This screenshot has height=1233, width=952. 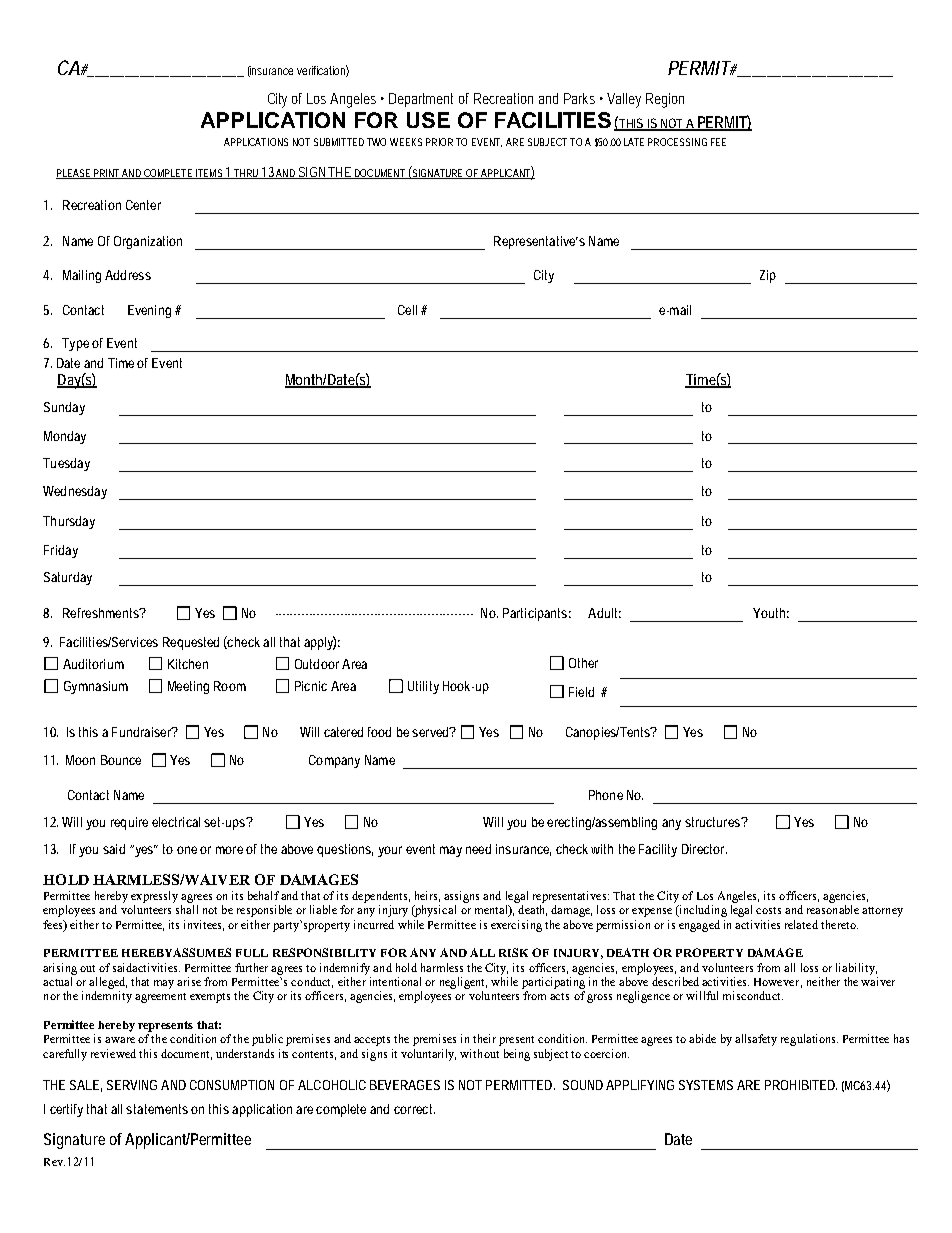 What do you see at coordinates (102, 613) in the screenshot?
I see `Refreshments` at bounding box center [102, 613].
